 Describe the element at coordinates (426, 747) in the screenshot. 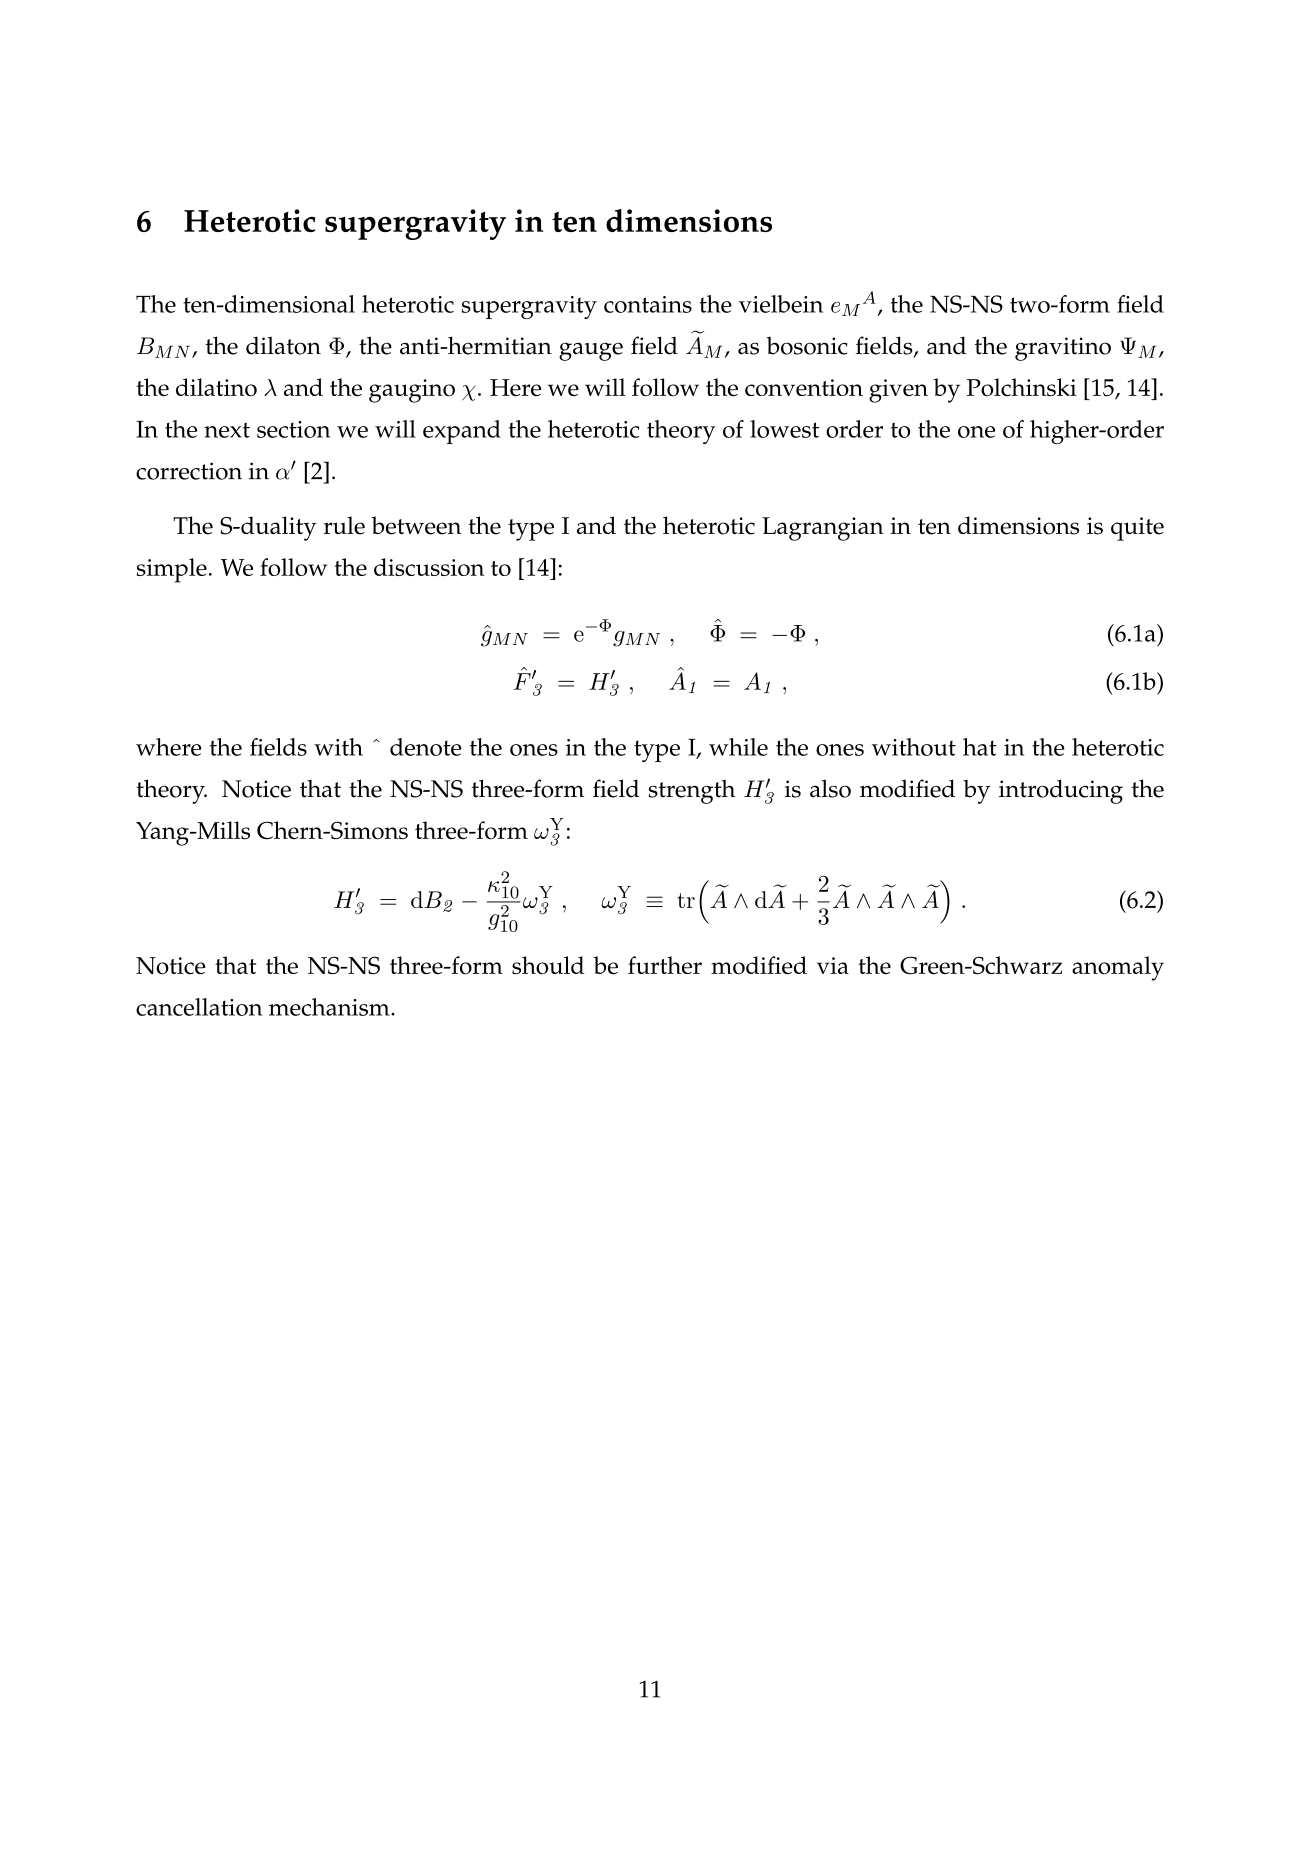

I see `denote` at that location.
